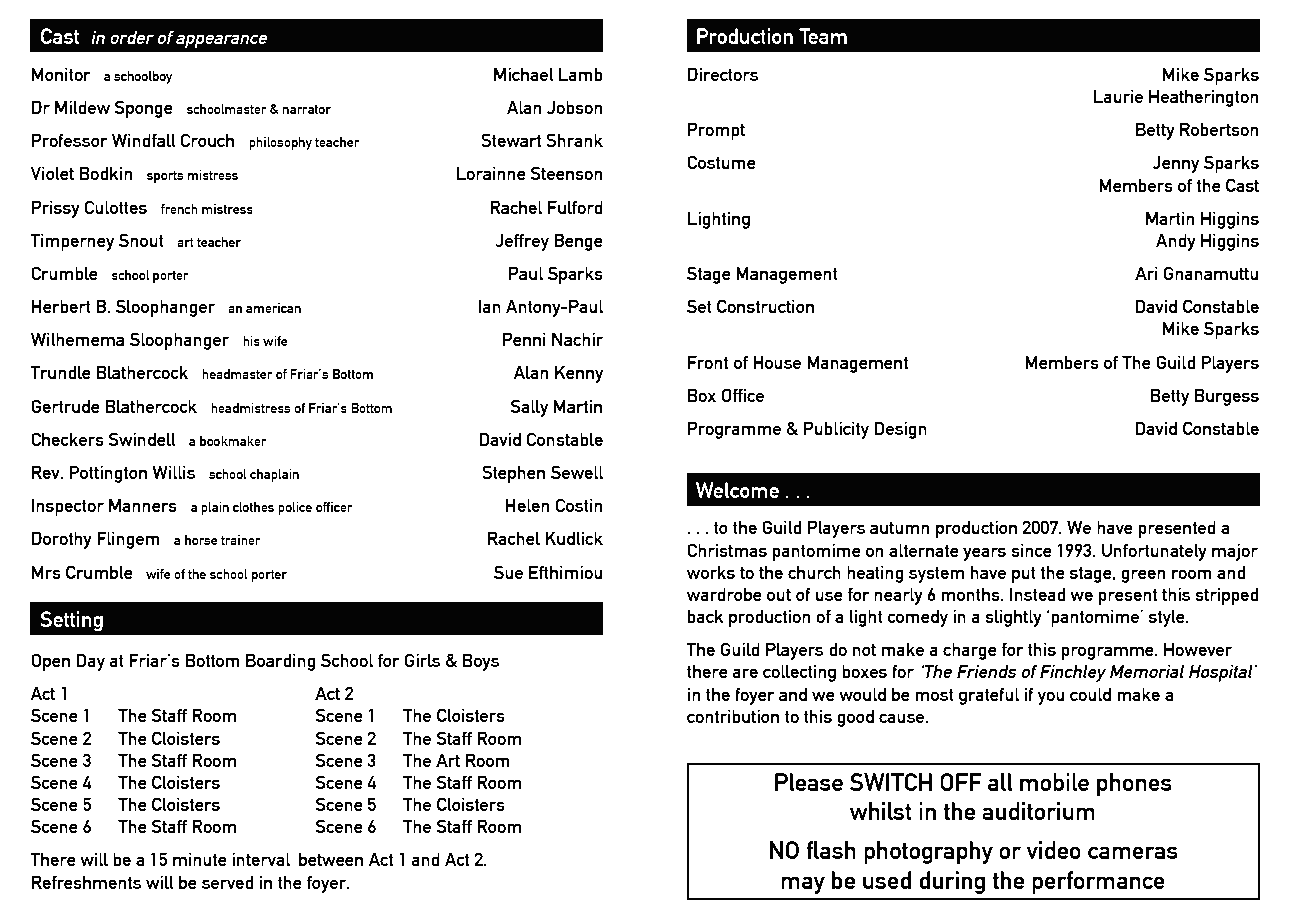 The width and height of the screenshot is (1308, 924). I want to click on Design, so click(900, 430).
